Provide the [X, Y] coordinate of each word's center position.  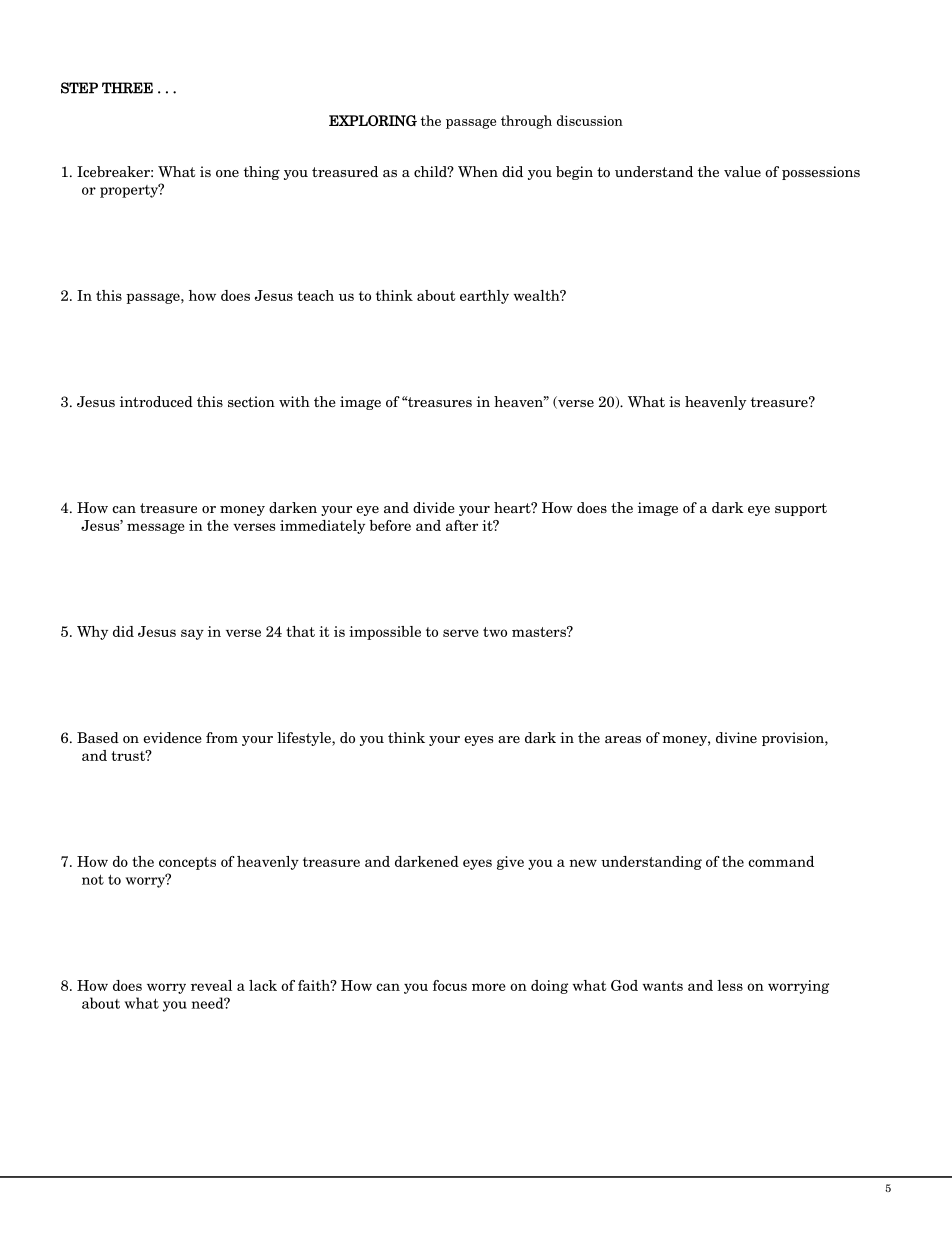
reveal [211, 985]
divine [736, 737]
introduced [156, 401]
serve [461, 633]
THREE [127, 88]
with [294, 401]
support [801, 509]
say [192, 634]
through [526, 122]
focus [450, 985]
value [742, 171]
